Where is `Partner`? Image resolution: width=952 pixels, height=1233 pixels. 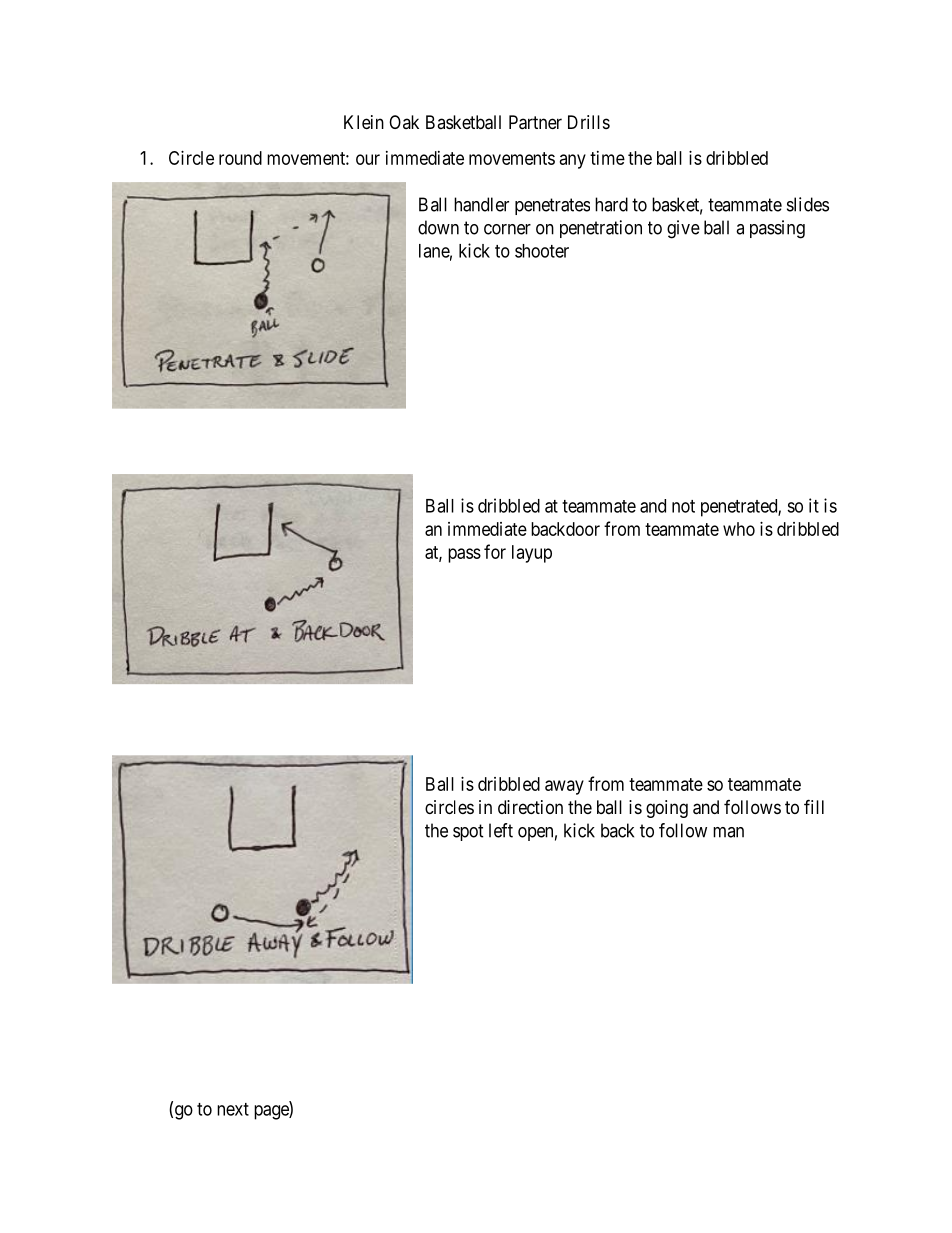
Partner is located at coordinates (535, 122).
